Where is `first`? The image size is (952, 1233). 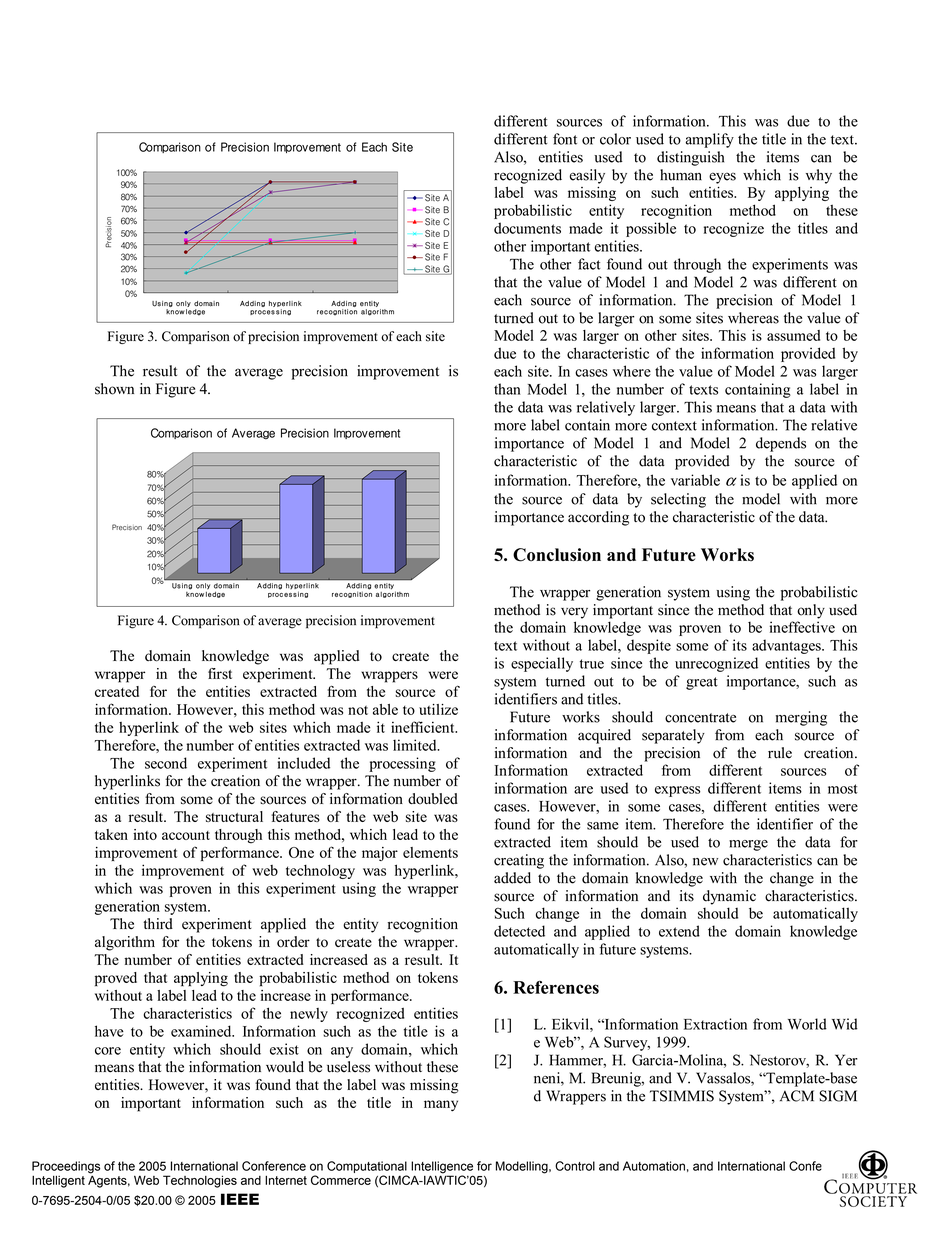
first is located at coordinates (220, 673).
